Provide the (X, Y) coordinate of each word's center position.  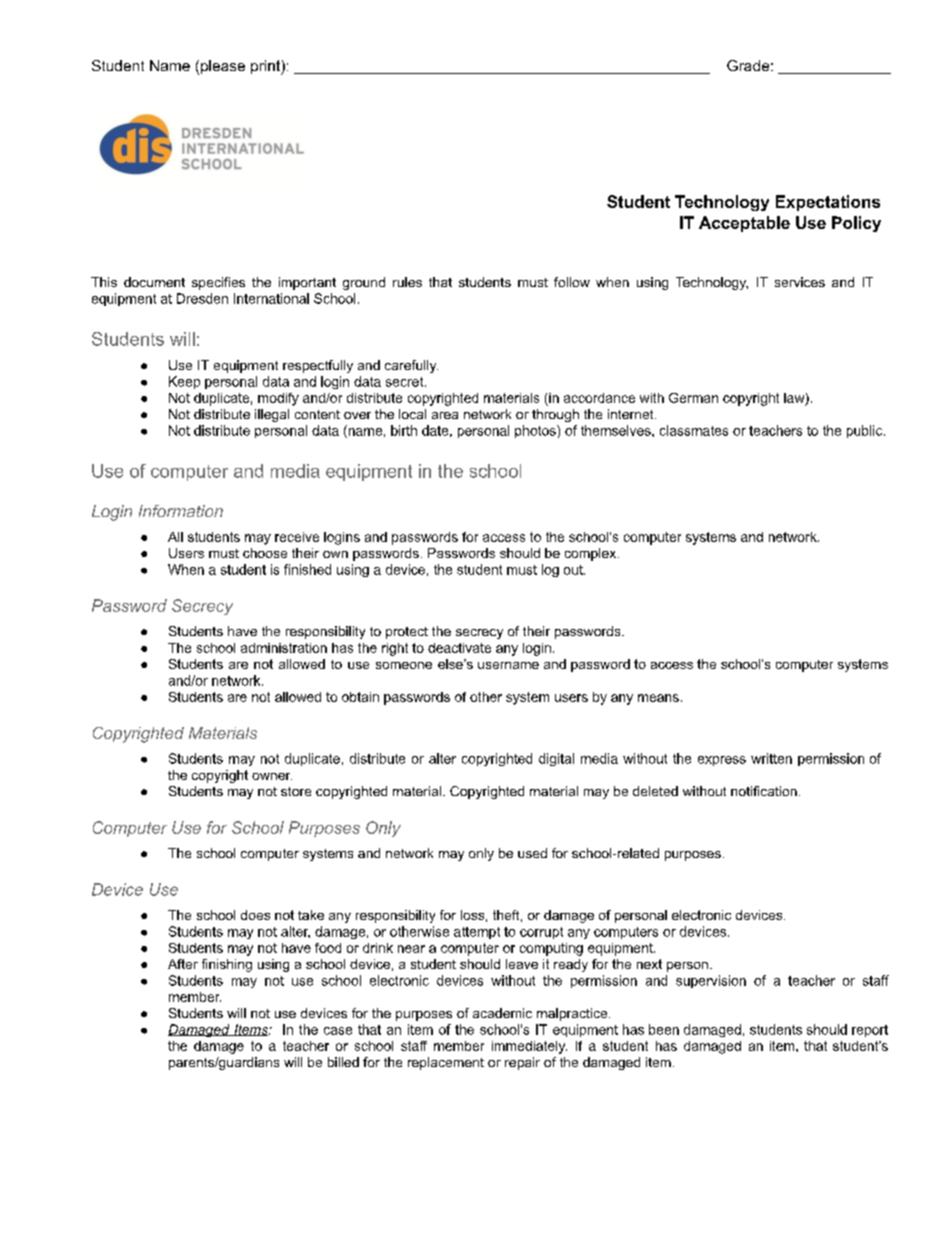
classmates (694, 430)
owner (272, 776)
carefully (411, 366)
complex (592, 554)
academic (502, 1013)
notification (764, 791)
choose (265, 553)
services (800, 282)
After (183, 964)
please (221, 67)
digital (556, 759)
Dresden (202, 298)
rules (407, 282)
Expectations (828, 203)
